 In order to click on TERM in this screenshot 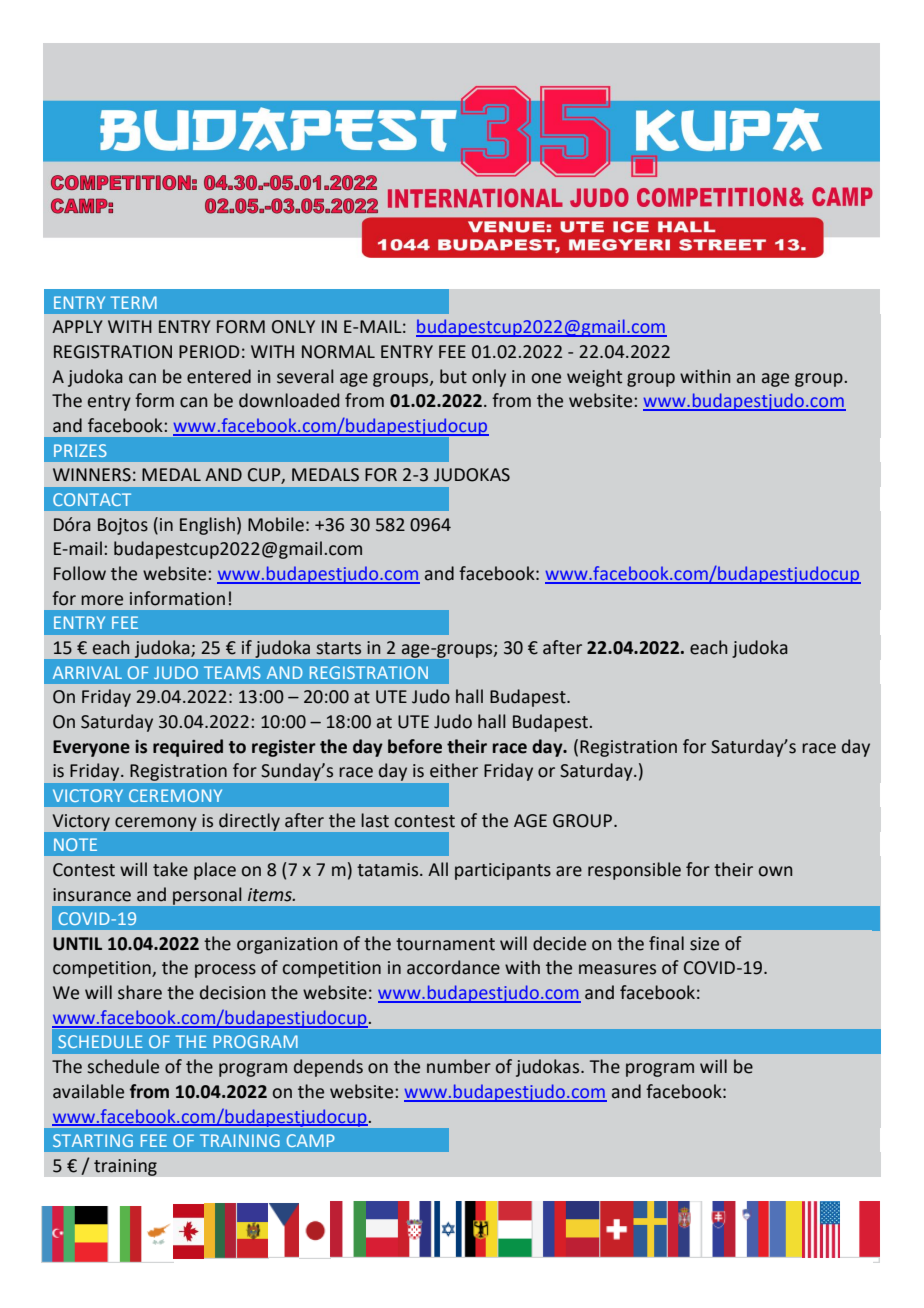, I will do `click(134, 302)`.
